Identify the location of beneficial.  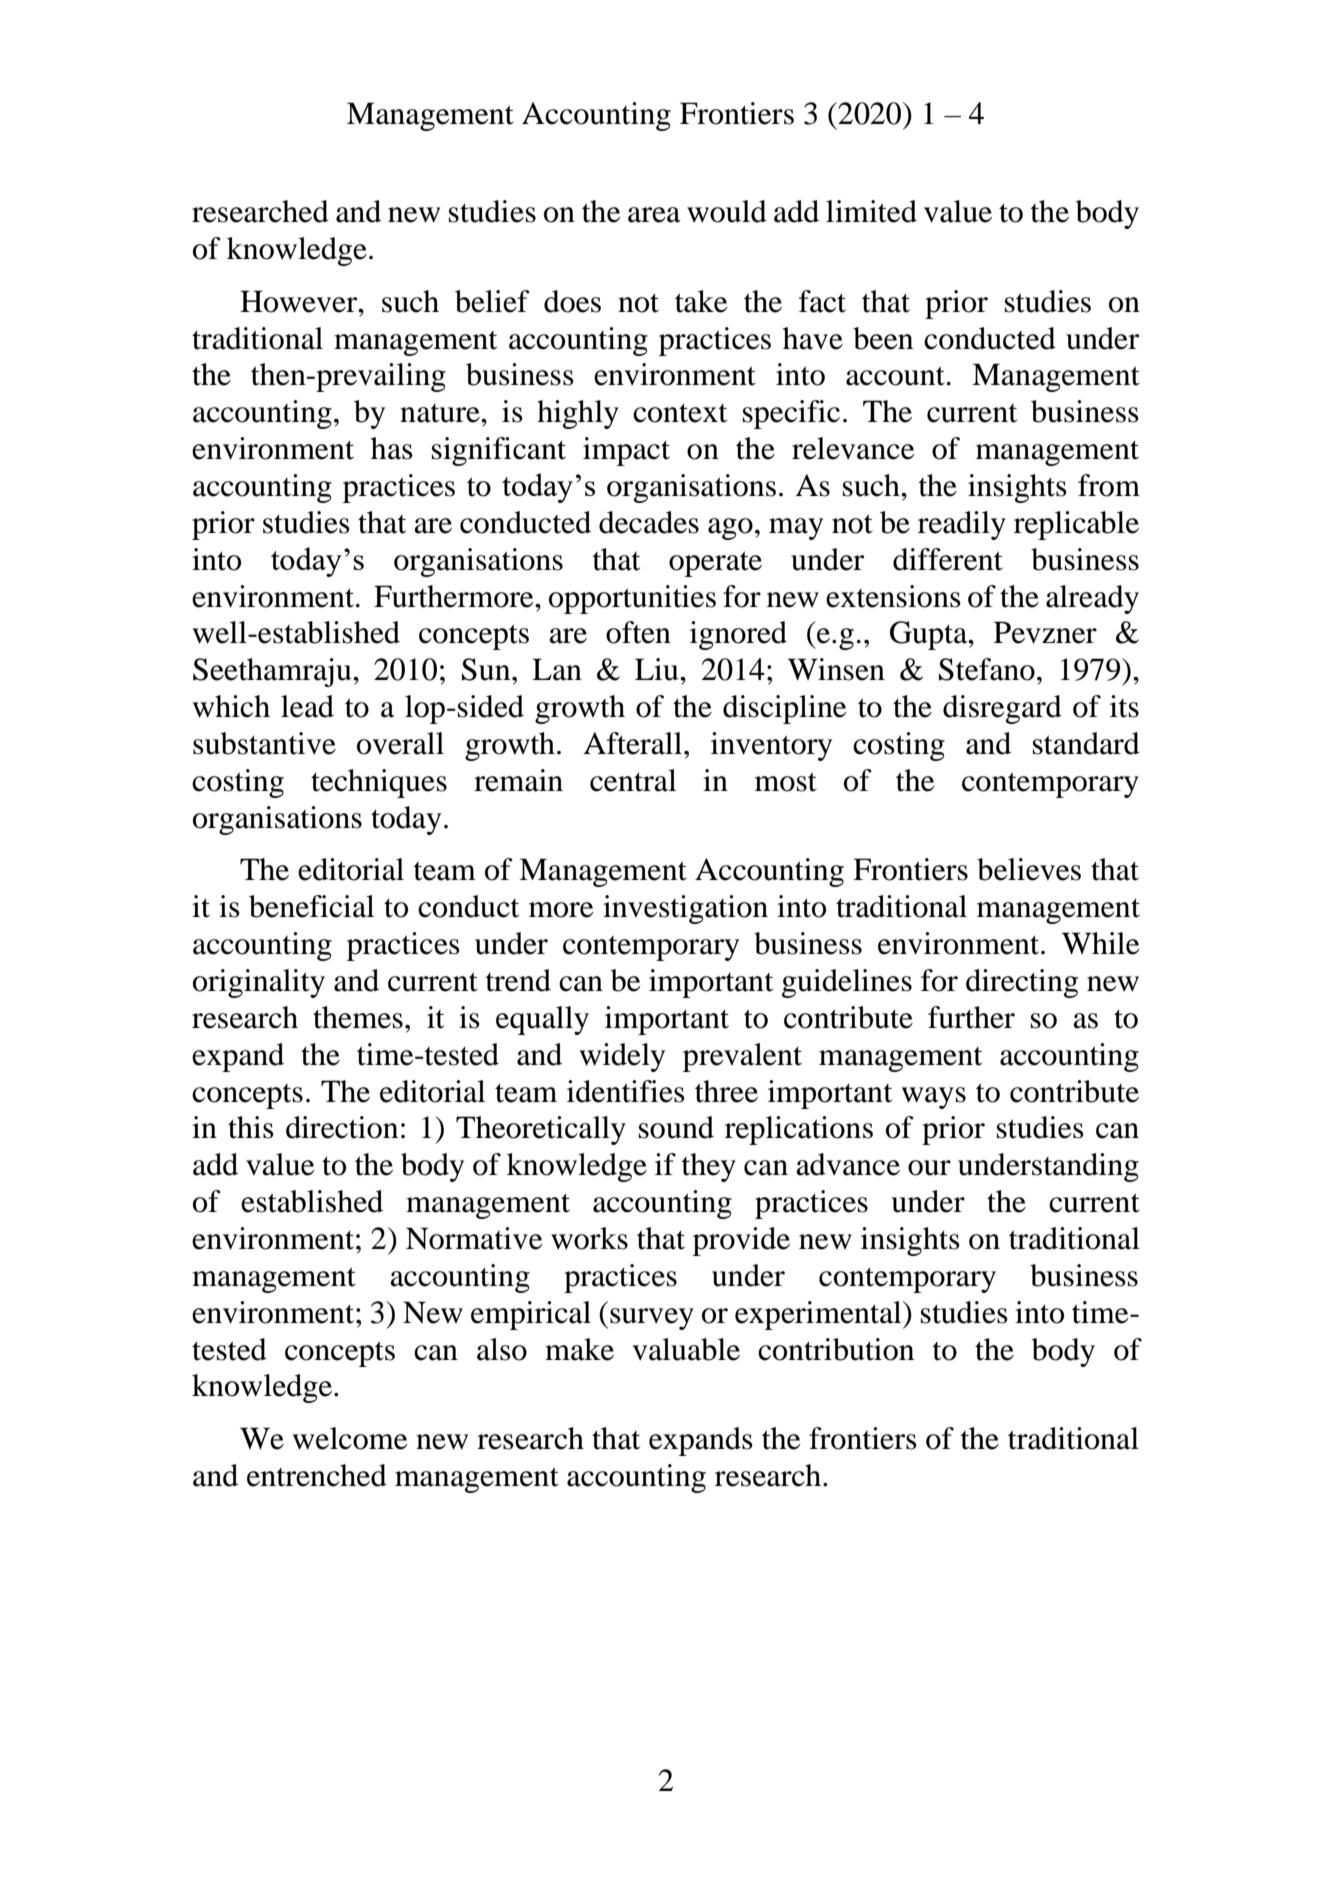
(311, 906).
